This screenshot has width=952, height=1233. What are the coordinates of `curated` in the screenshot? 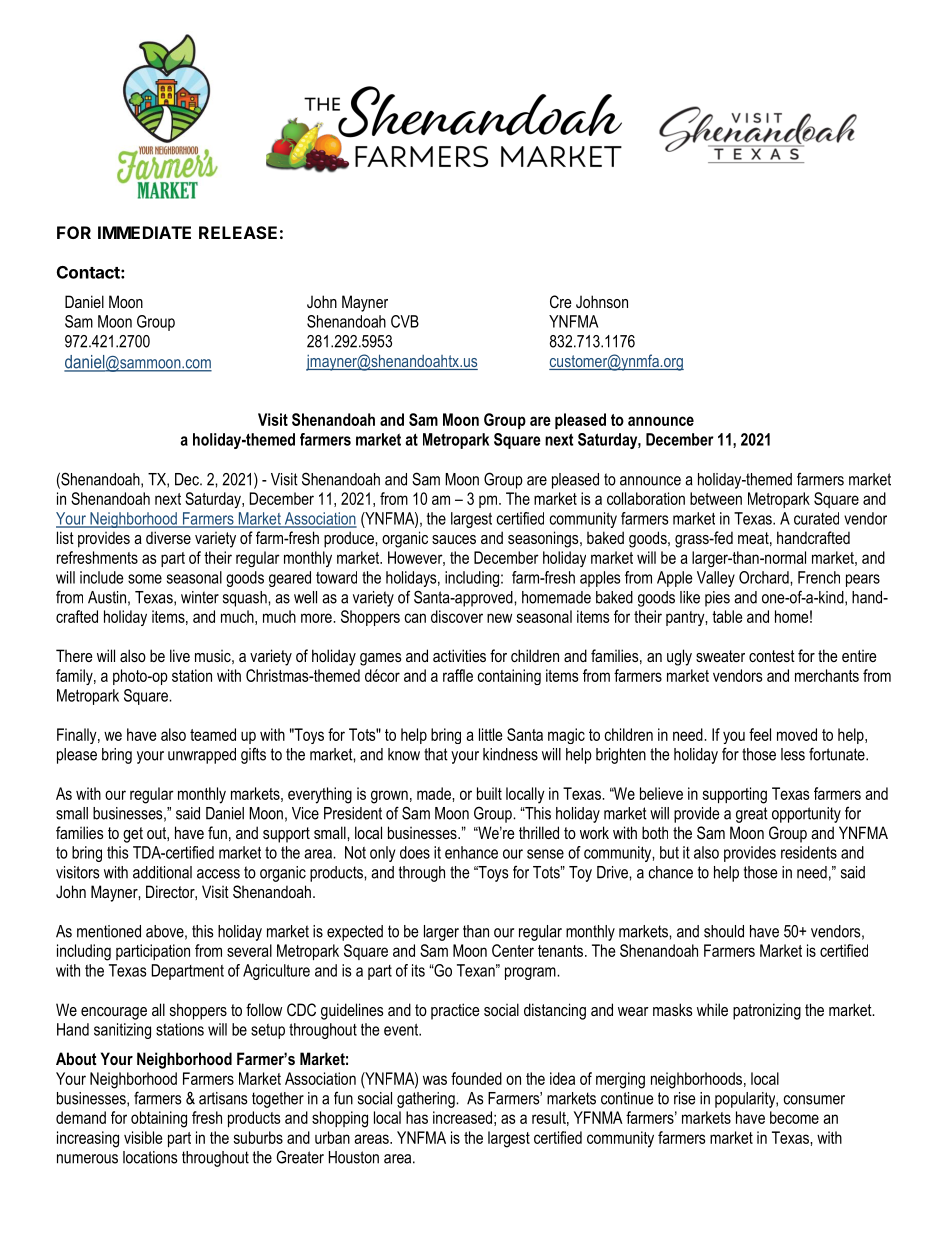 It's located at (816, 518).
